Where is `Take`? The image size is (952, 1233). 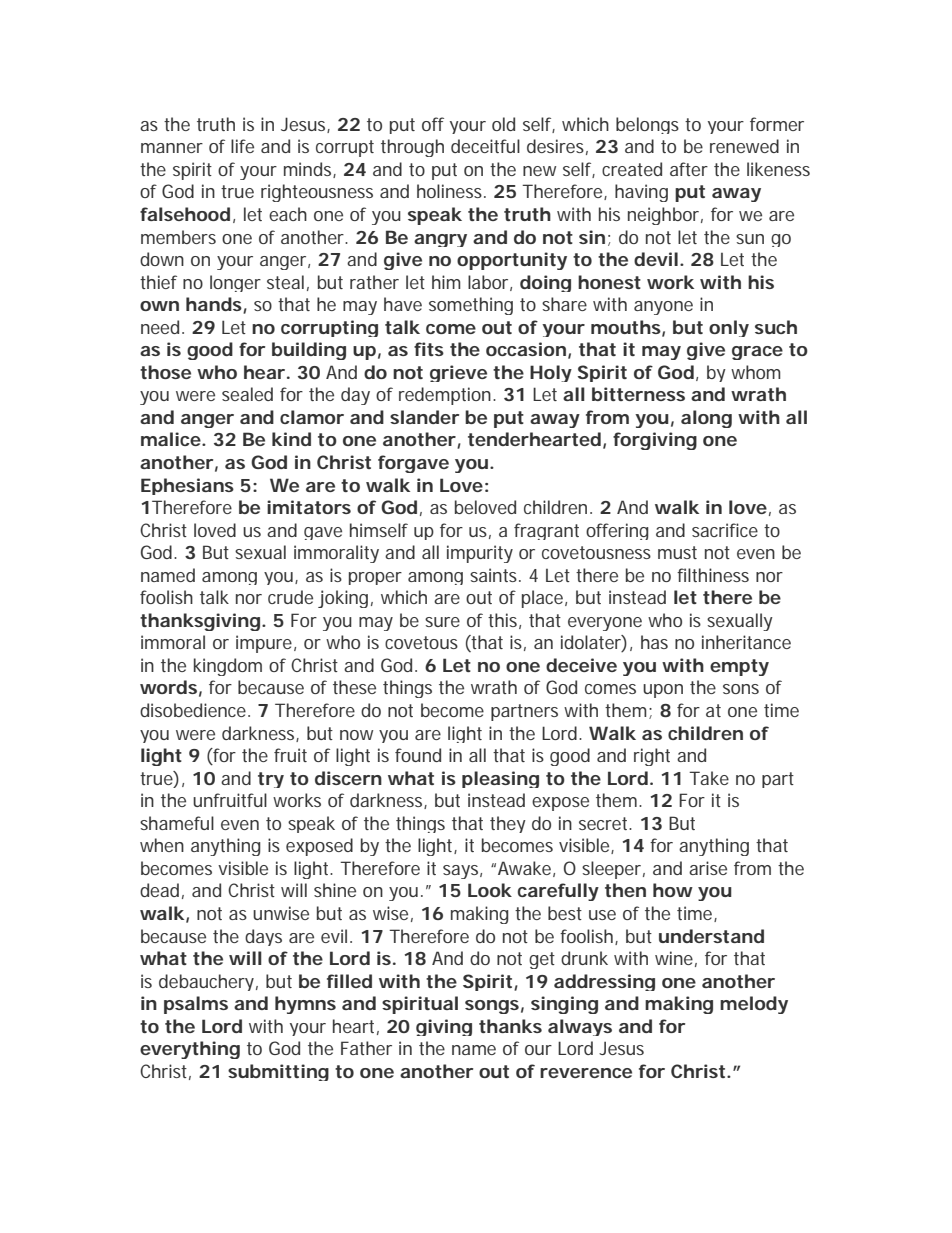
Take is located at coordinates (709, 778).
